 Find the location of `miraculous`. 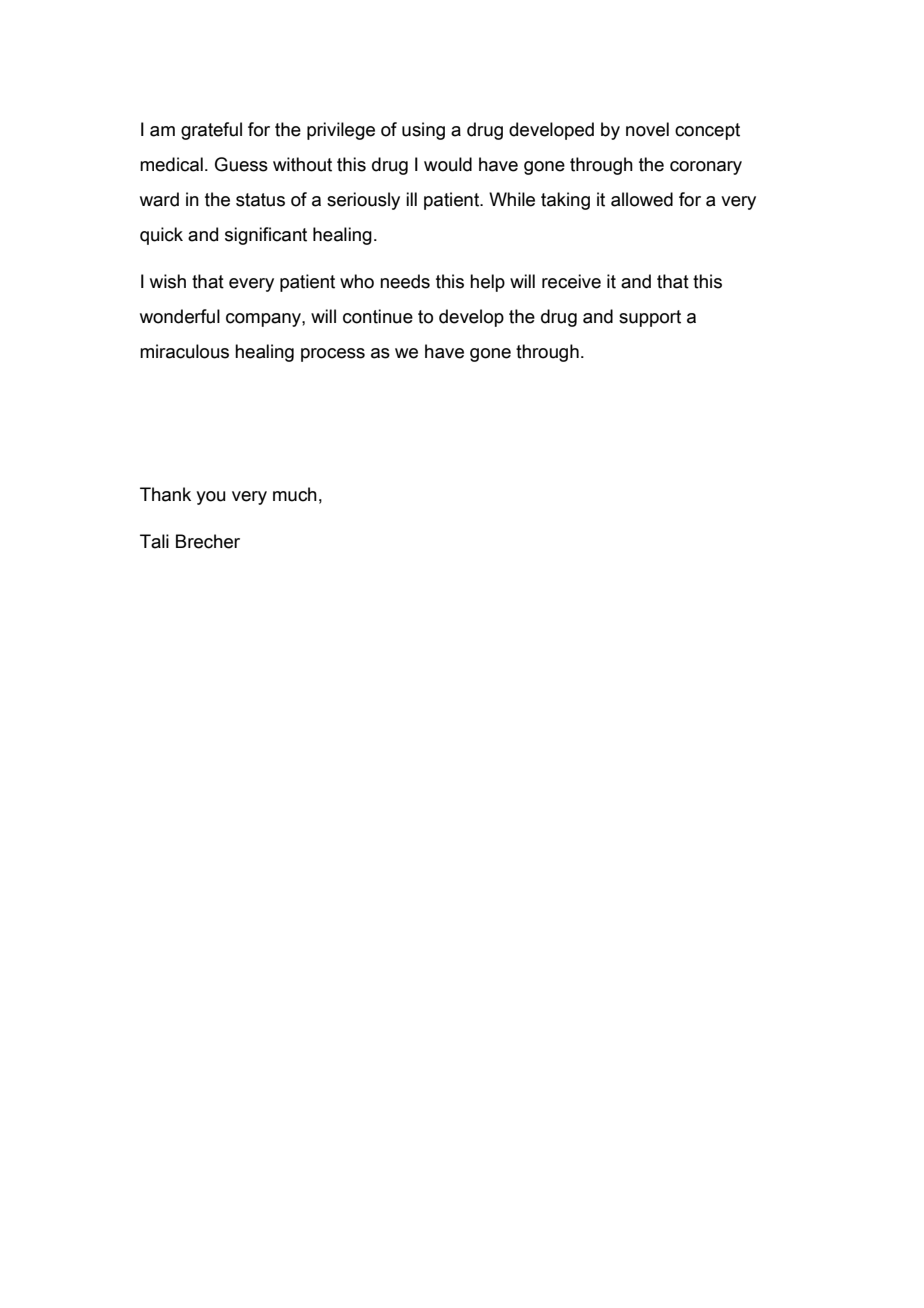

miraculous is located at coordinates (184, 351).
